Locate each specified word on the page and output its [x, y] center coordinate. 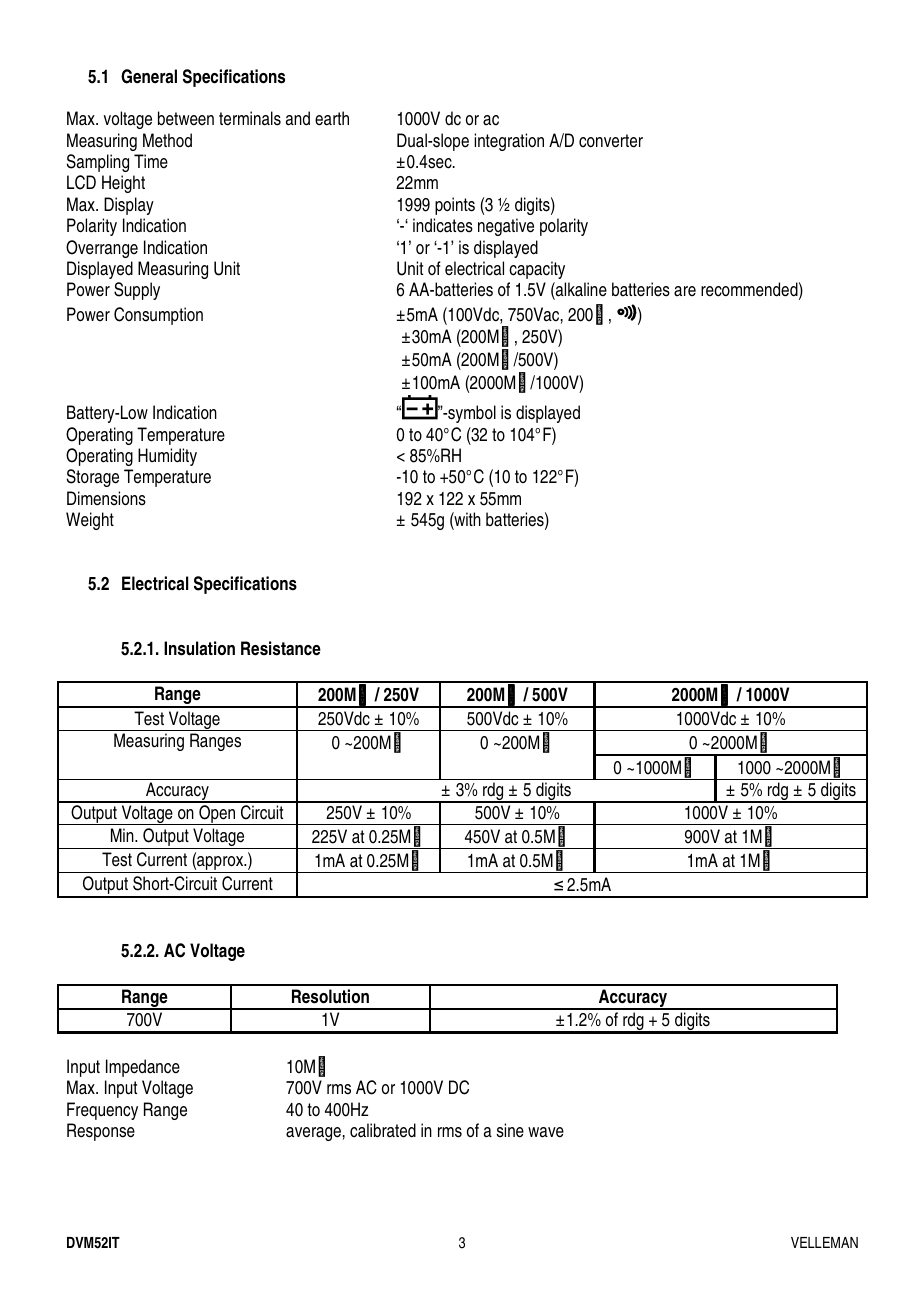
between [186, 118]
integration [509, 142]
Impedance [143, 1068]
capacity [537, 270]
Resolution [330, 996]
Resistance [281, 648]
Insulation [199, 648]
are [685, 291]
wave [546, 1132]
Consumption [158, 316]
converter [611, 141]
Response [101, 1132]
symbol [471, 414]
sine [510, 1130]
